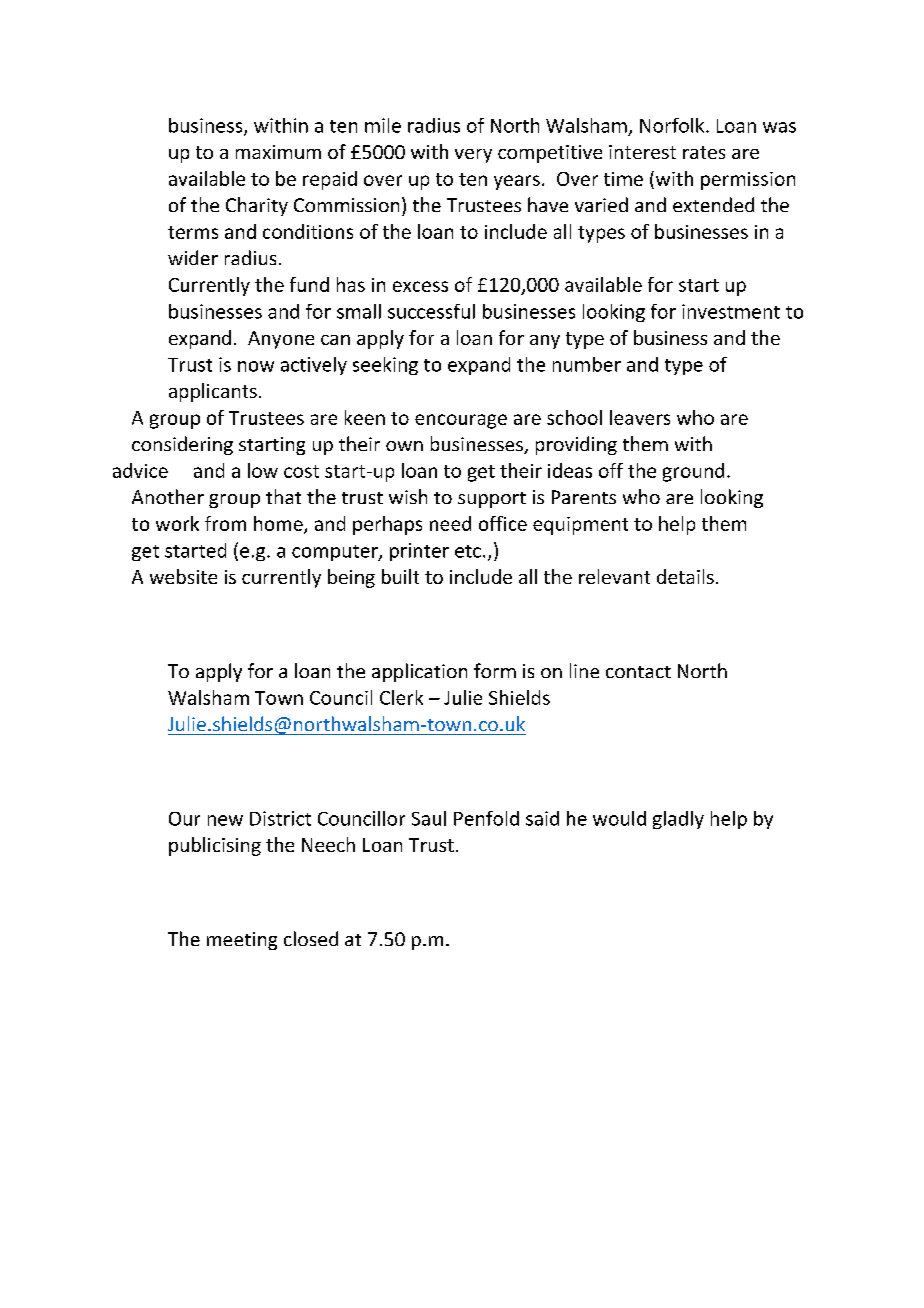 The width and height of the screenshot is (924, 1308). What do you see at coordinates (242, 941) in the screenshot?
I see `meeting` at bounding box center [242, 941].
